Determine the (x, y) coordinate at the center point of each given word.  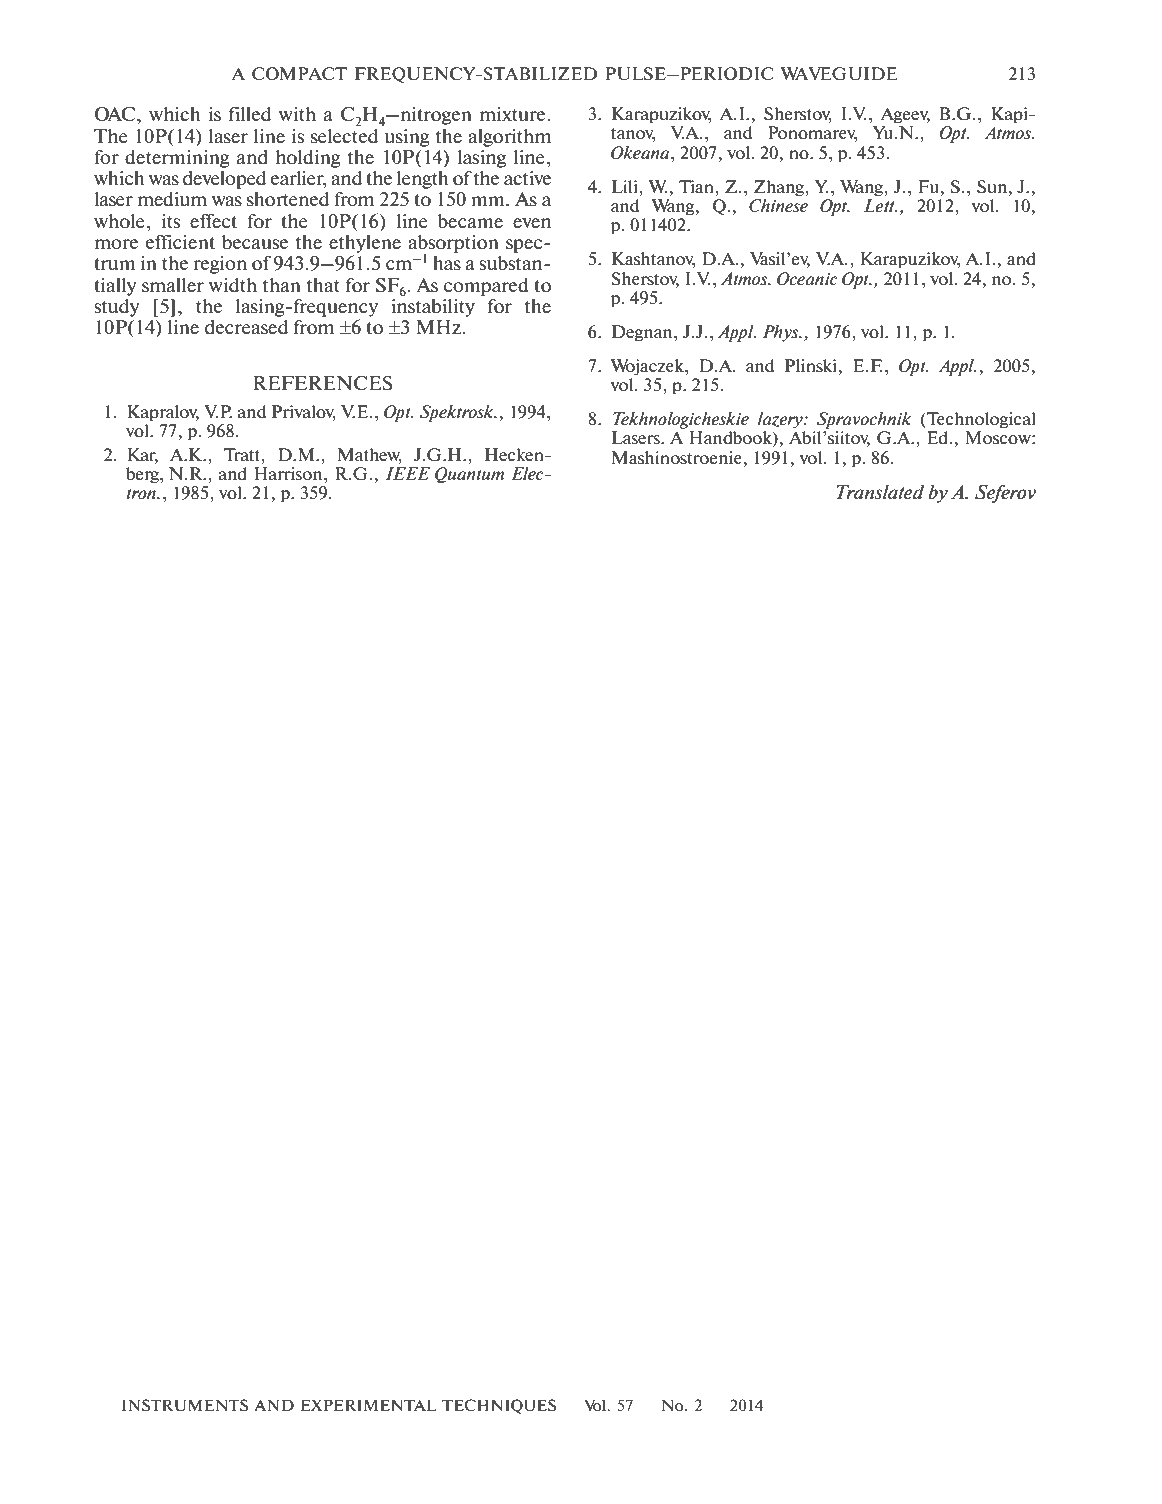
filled (250, 114)
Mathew (370, 455)
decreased (246, 327)
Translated (880, 492)
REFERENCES (323, 383)
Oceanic (807, 278)
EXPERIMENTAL (369, 1405)
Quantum (469, 475)
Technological (980, 420)
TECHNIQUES (499, 1406)
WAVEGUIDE (839, 73)
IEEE (407, 473)
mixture (514, 114)
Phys (781, 333)
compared (486, 287)
